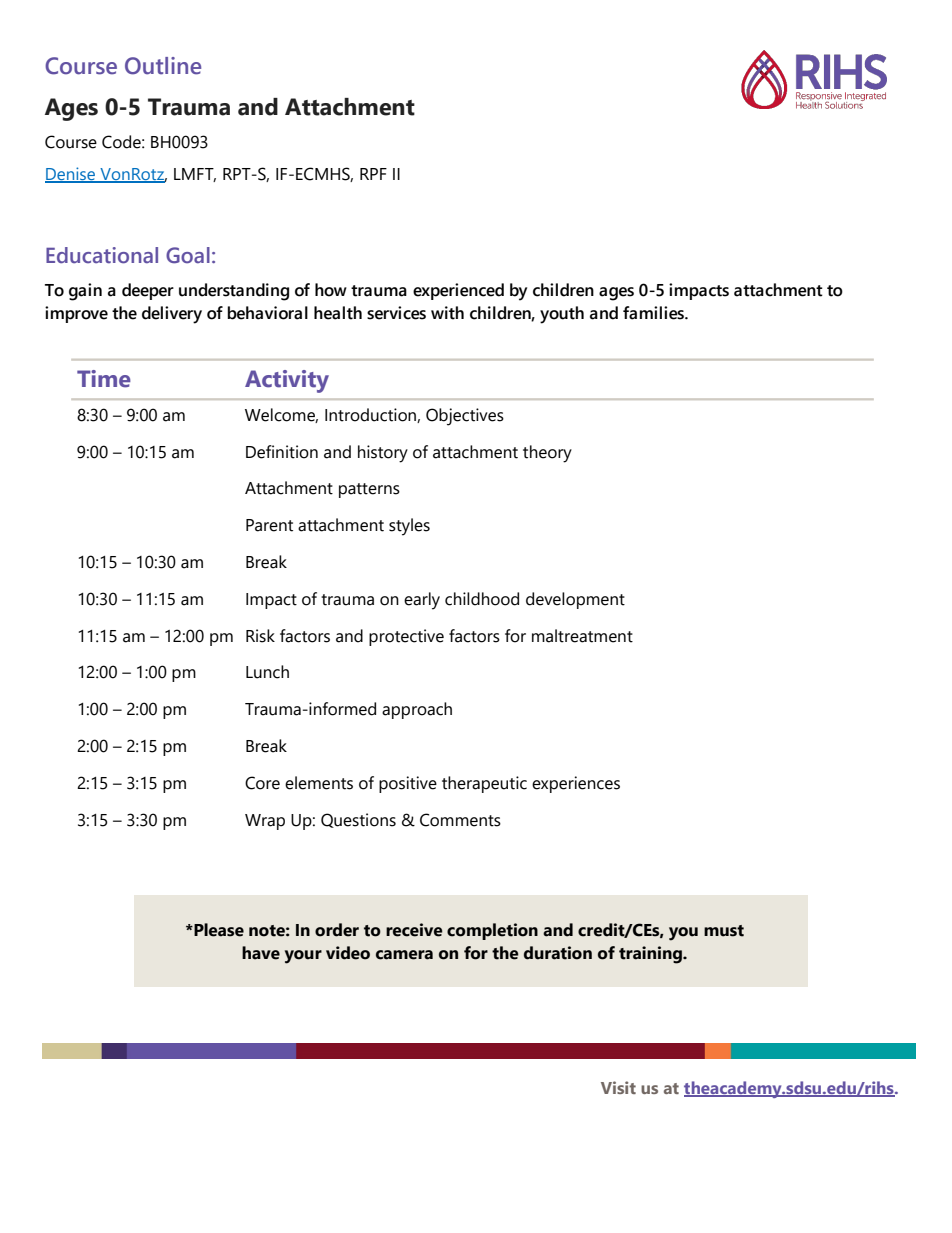 This page has width=952, height=1233. What do you see at coordinates (265, 822) in the page?
I see `Wrap` at bounding box center [265, 822].
